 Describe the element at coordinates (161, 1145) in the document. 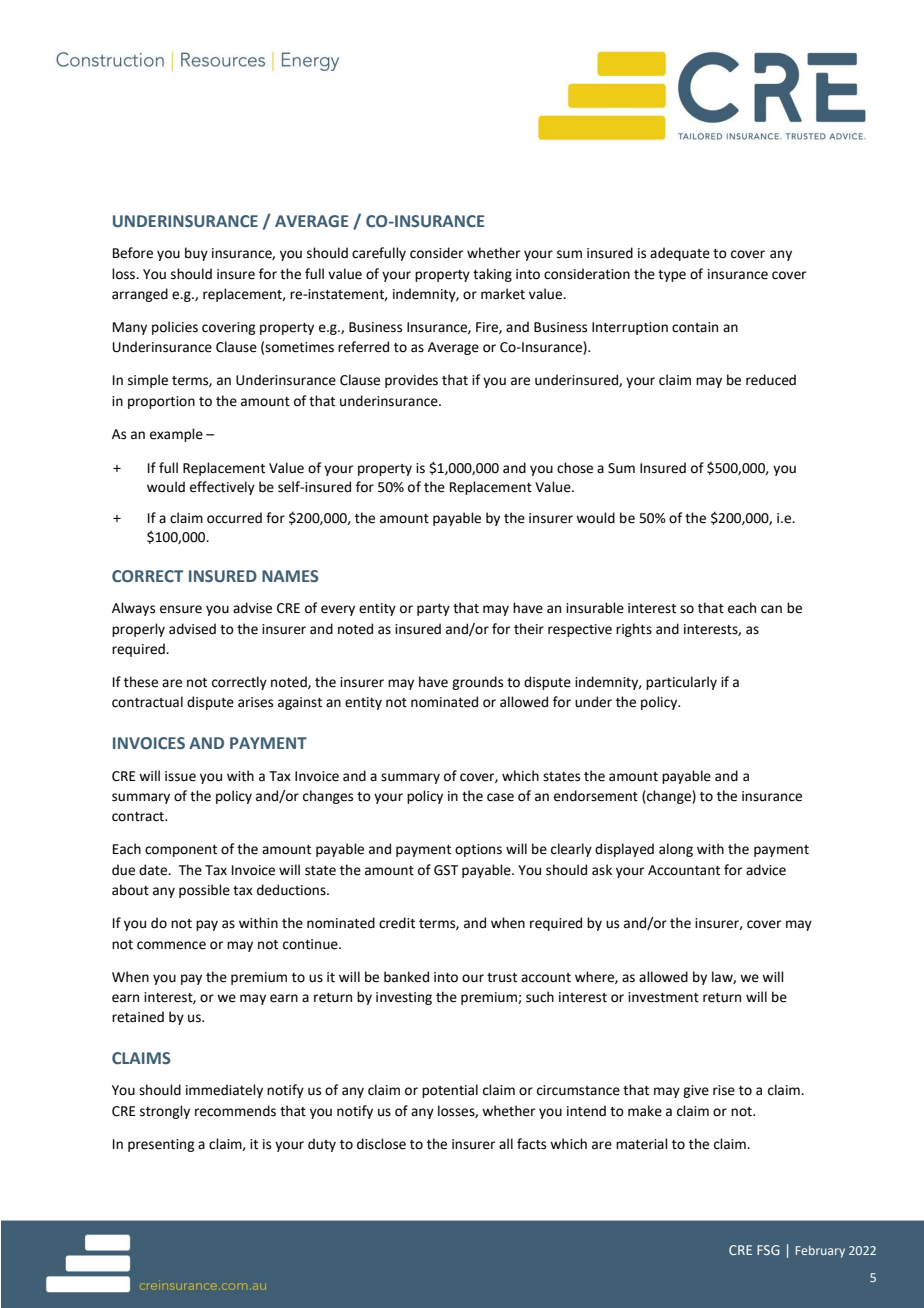

I see `presenting` at that location.
